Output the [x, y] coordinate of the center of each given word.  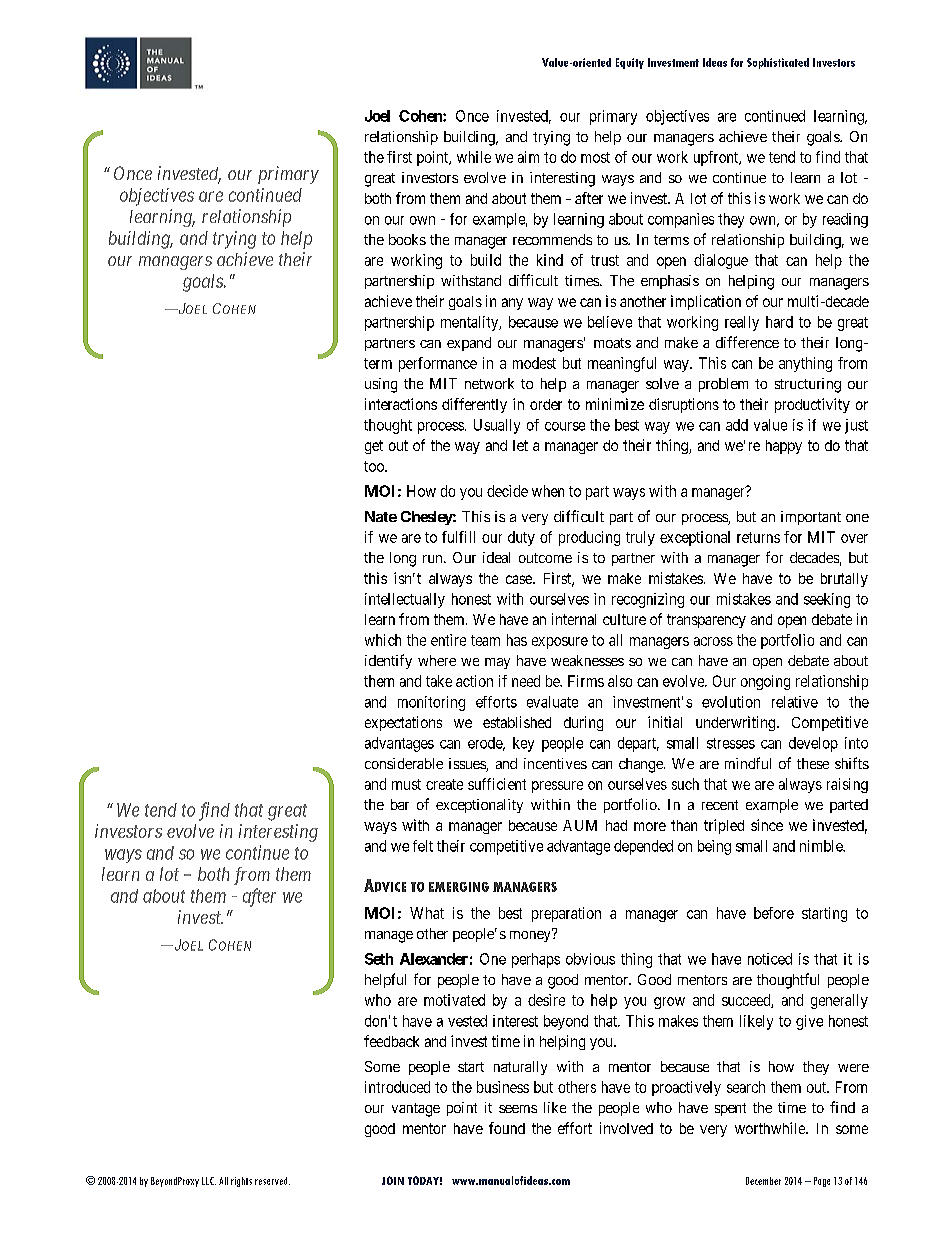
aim [528, 157]
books [407, 239]
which [383, 640]
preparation [566, 914]
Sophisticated [778, 63]
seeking [827, 600]
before [774, 913]
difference [747, 342]
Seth [379, 959]
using [381, 385]
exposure [560, 643]
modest [534, 363]
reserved [272, 1181]
